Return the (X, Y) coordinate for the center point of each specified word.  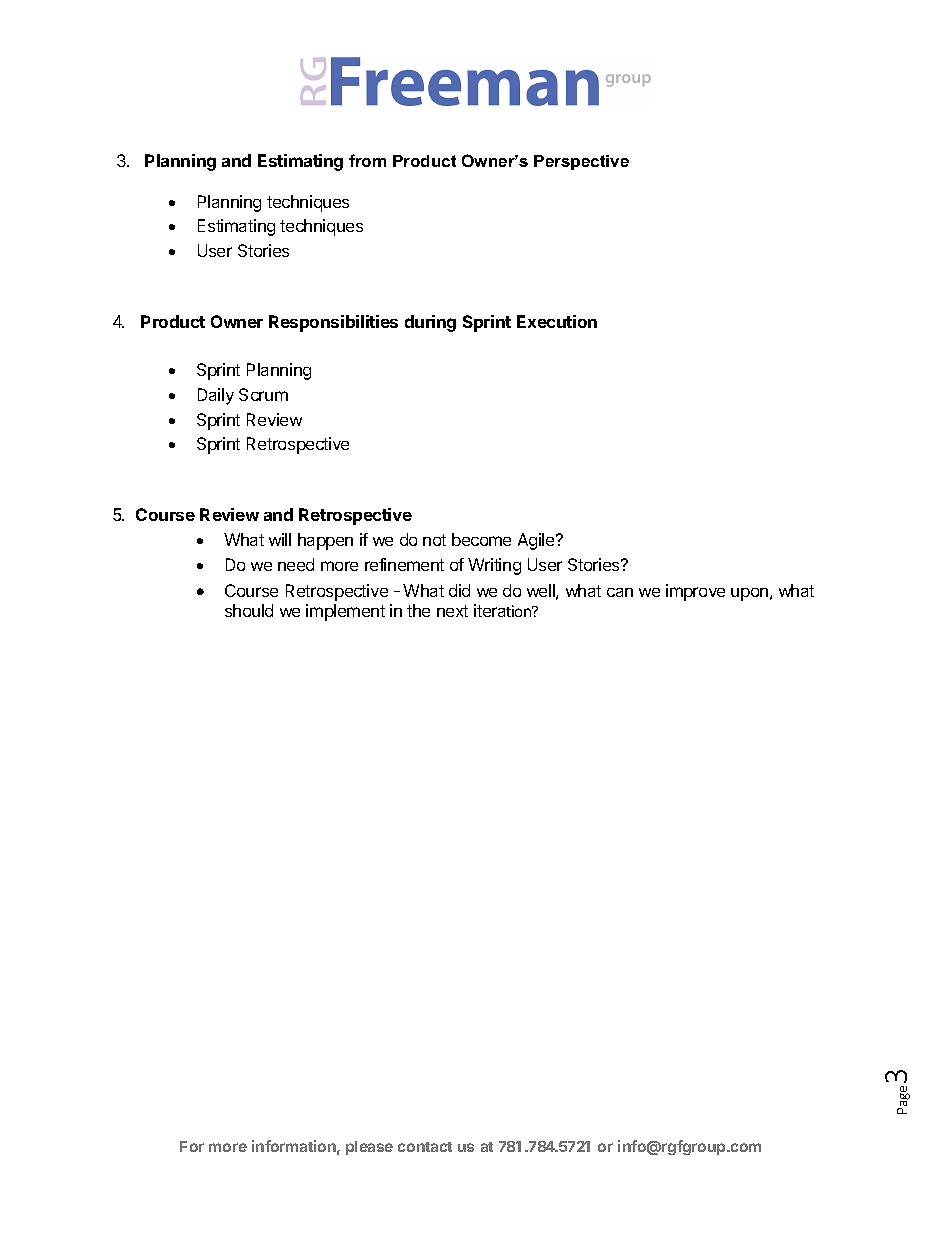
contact (425, 1147)
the (418, 610)
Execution (557, 321)
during (430, 323)
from (367, 160)
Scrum (263, 394)
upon (749, 594)
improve (695, 592)
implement (345, 612)
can (620, 592)
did (459, 590)
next (452, 611)
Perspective (581, 162)
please (369, 1148)
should (249, 610)
